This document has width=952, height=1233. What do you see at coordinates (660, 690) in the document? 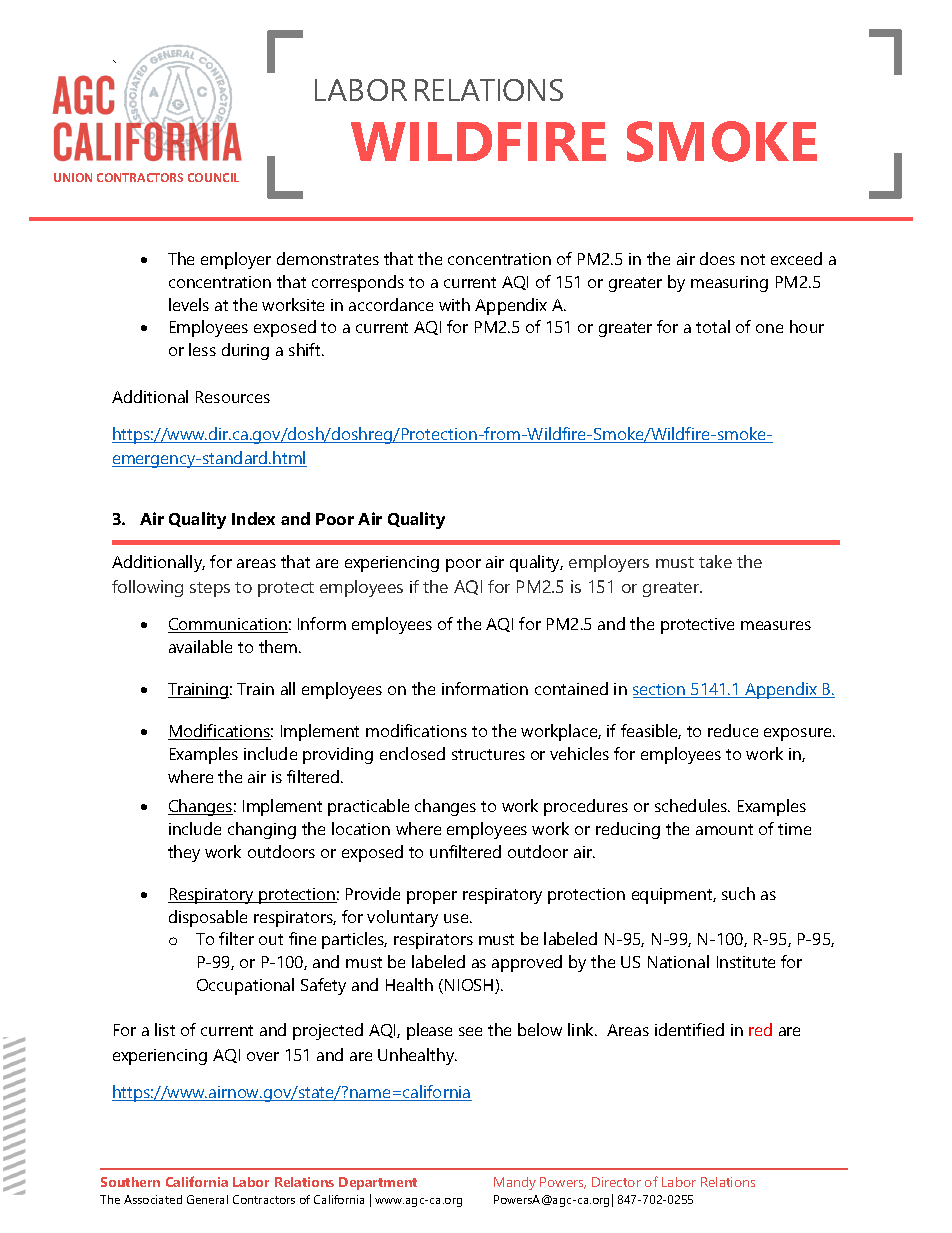
I see `section` at bounding box center [660, 690].
